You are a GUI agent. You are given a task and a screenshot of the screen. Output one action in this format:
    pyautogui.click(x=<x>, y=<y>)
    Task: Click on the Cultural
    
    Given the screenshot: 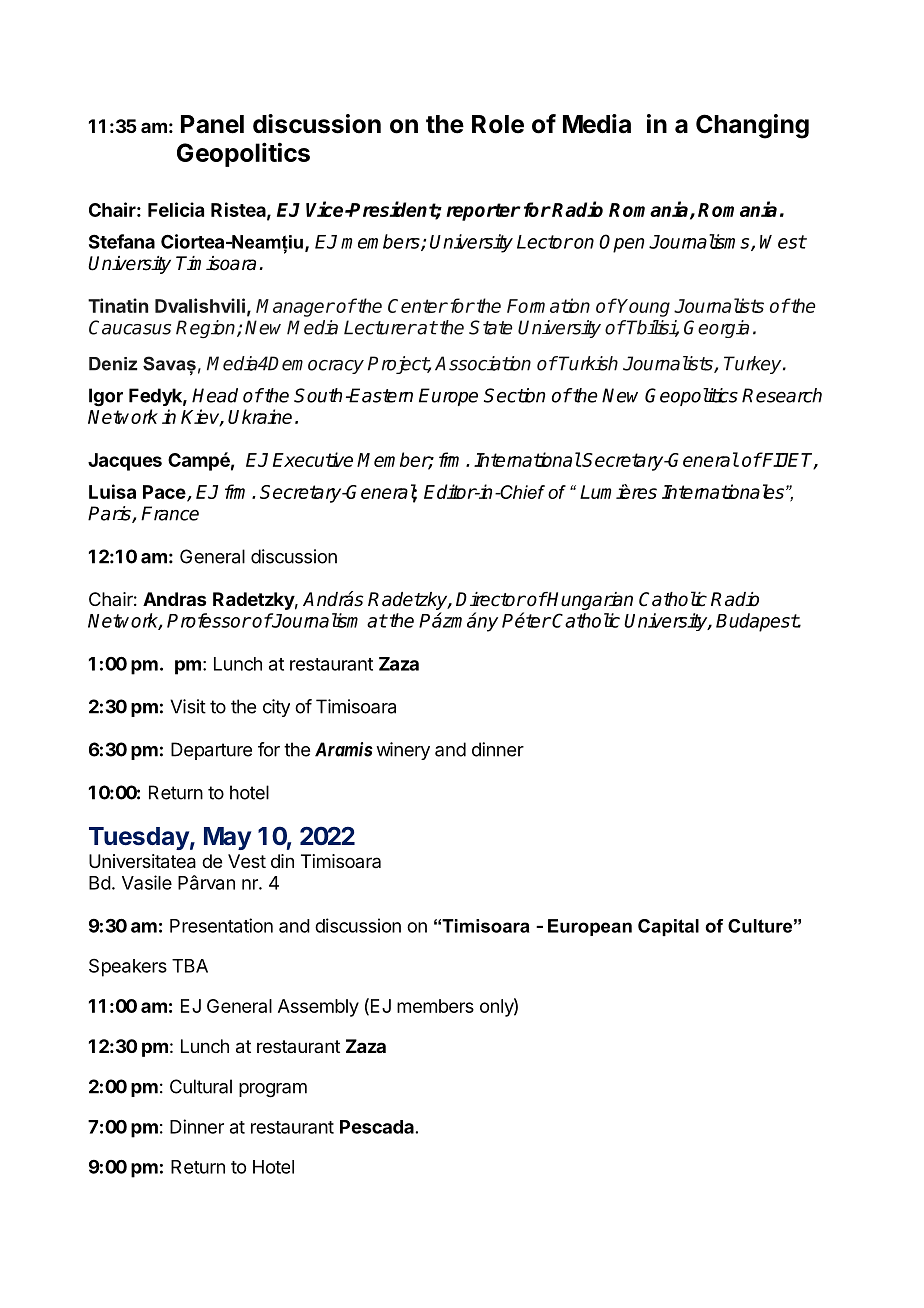 What is the action you would take?
    pyautogui.click(x=201, y=1086)
